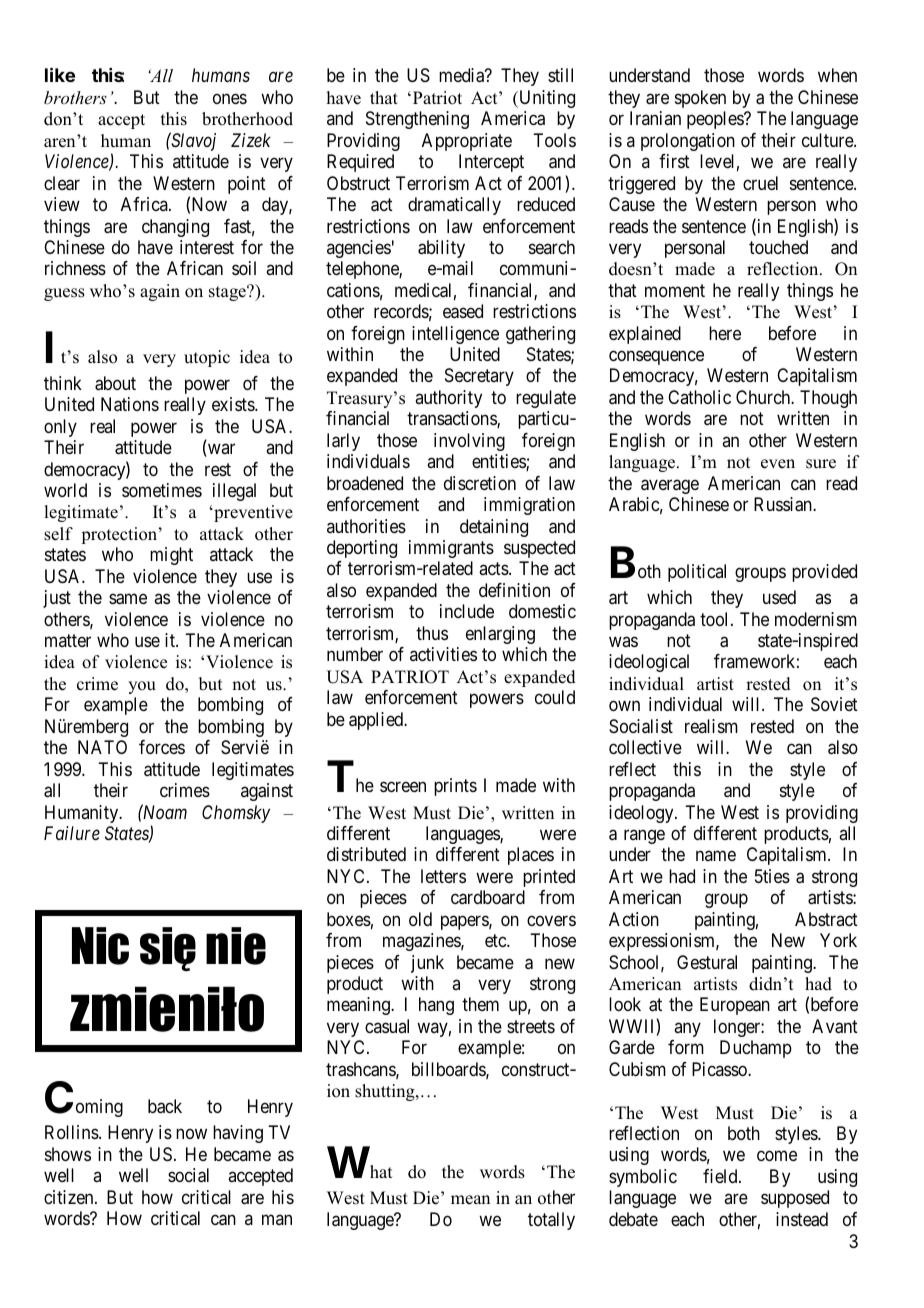  Describe the element at coordinates (142, 687) in the screenshot. I see `you` at that location.
